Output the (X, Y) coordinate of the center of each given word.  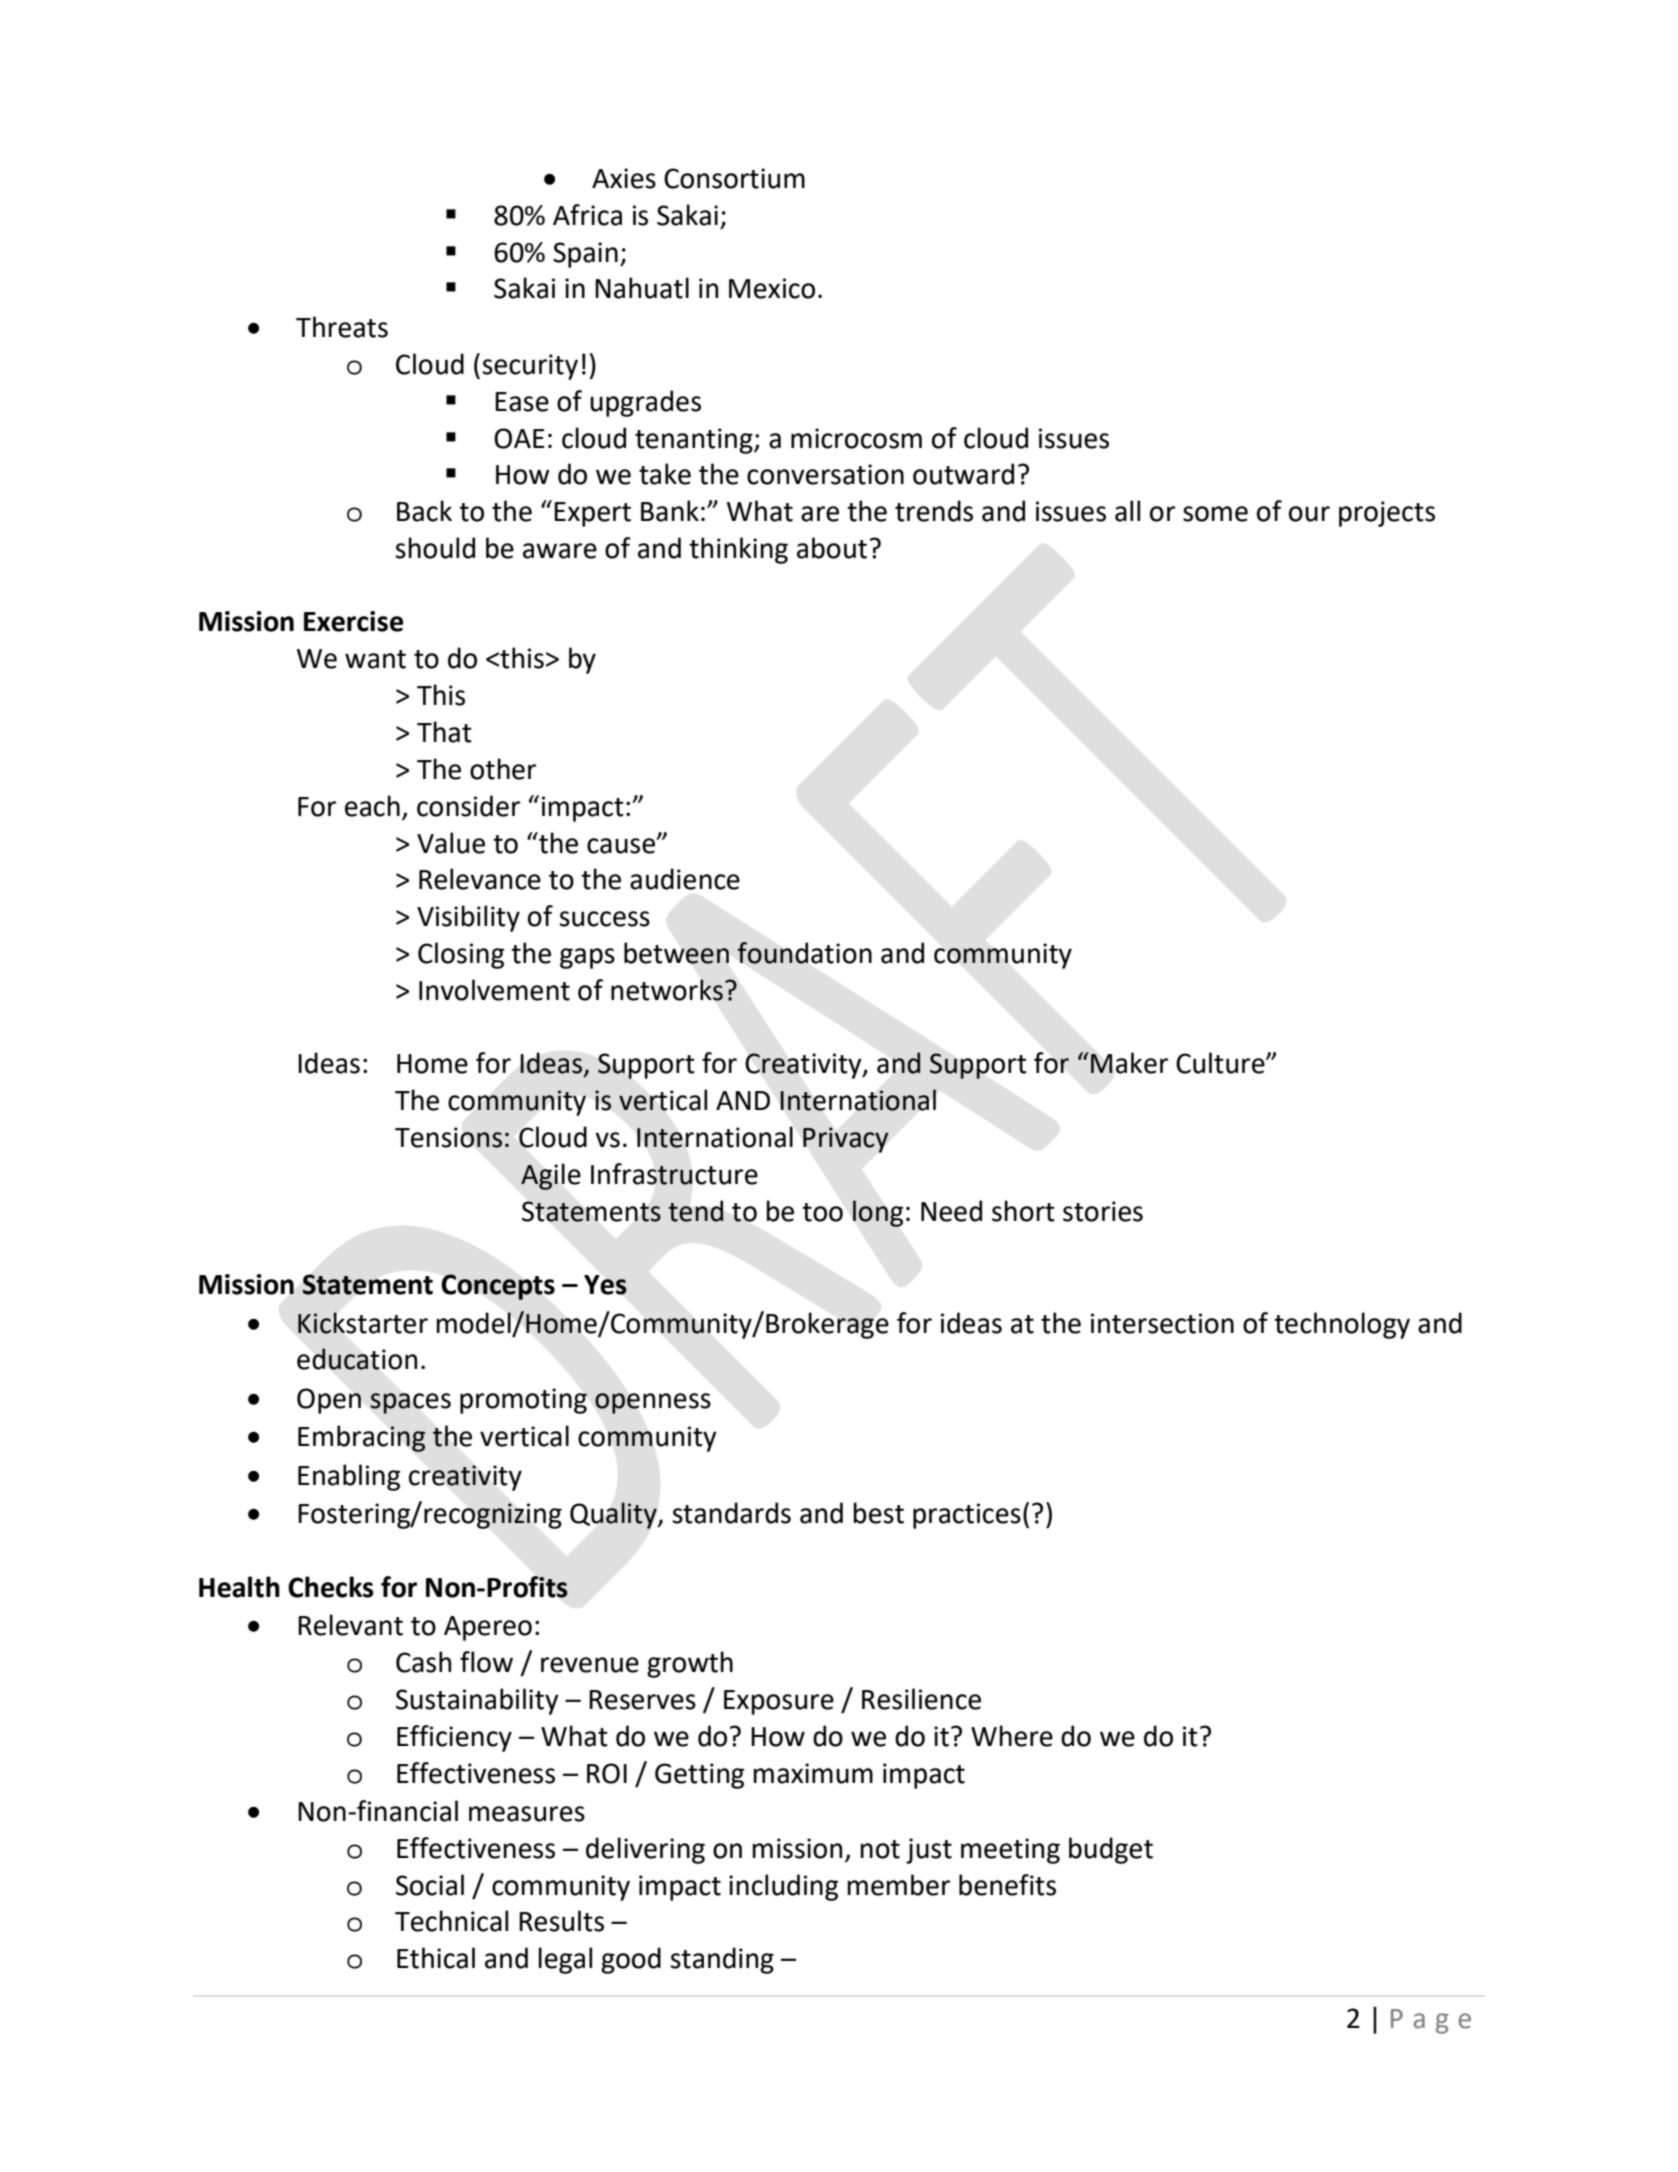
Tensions (449, 1137)
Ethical (436, 1958)
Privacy (846, 1140)
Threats (342, 327)
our (1309, 514)
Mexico (772, 288)
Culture (1221, 1063)
